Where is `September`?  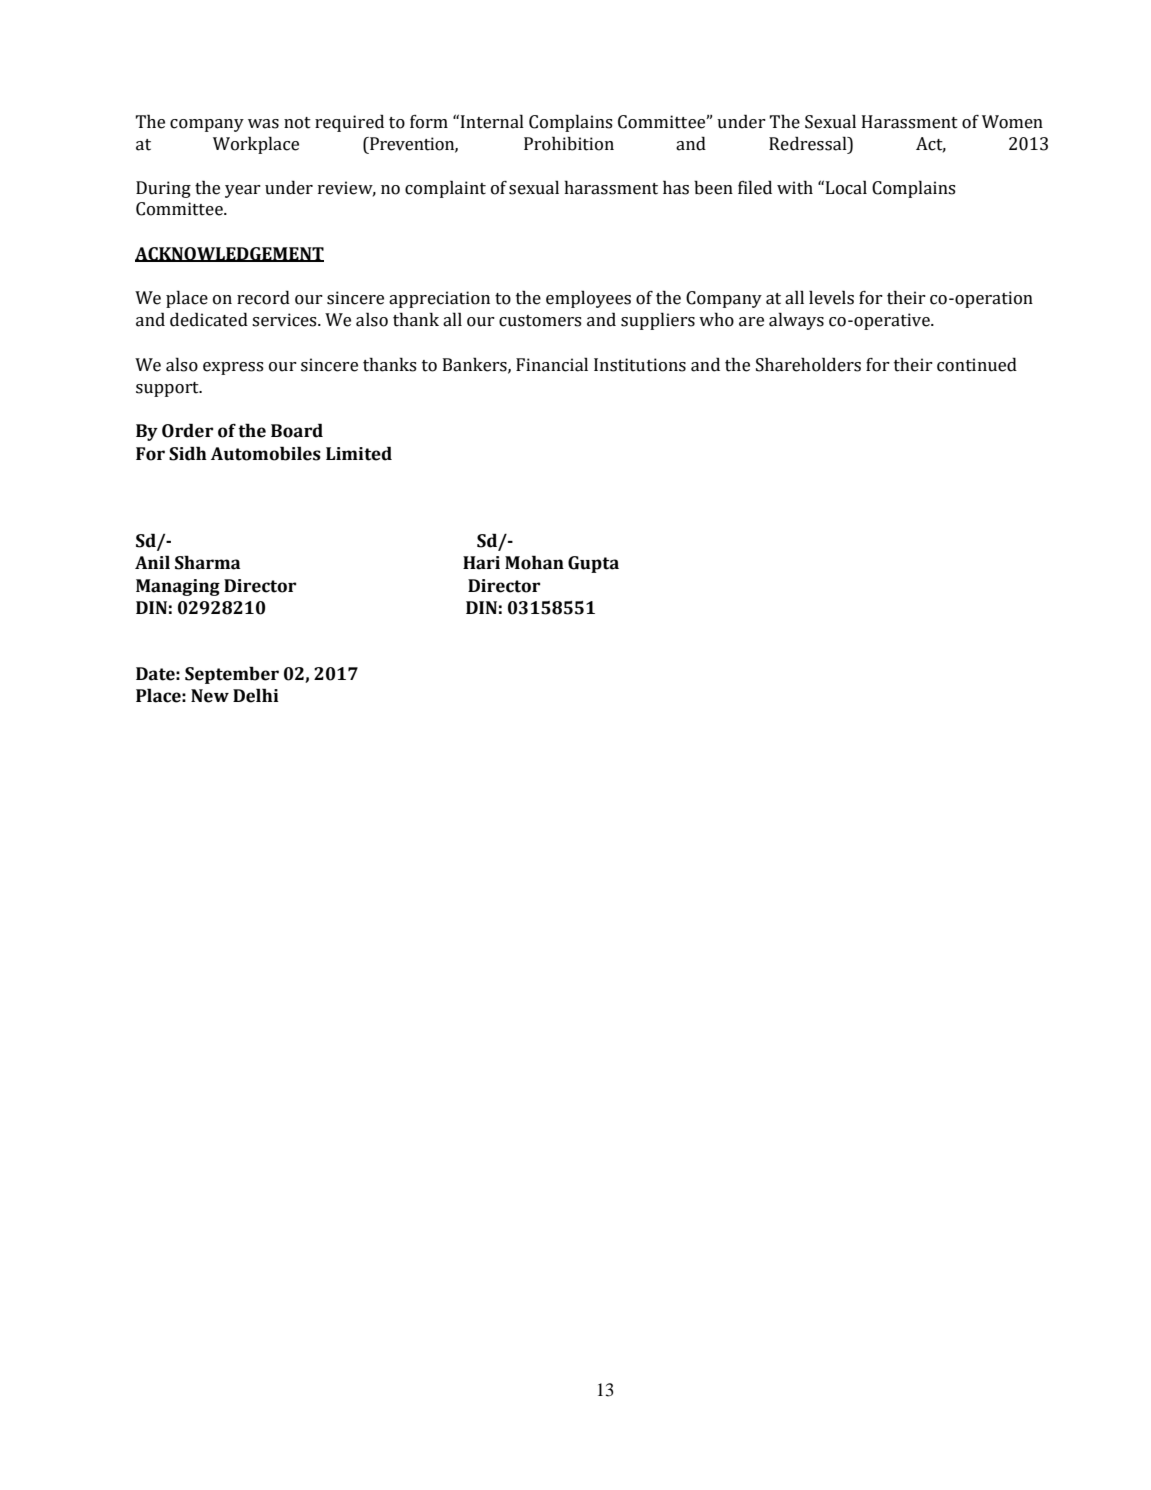 September is located at coordinates (232, 675).
